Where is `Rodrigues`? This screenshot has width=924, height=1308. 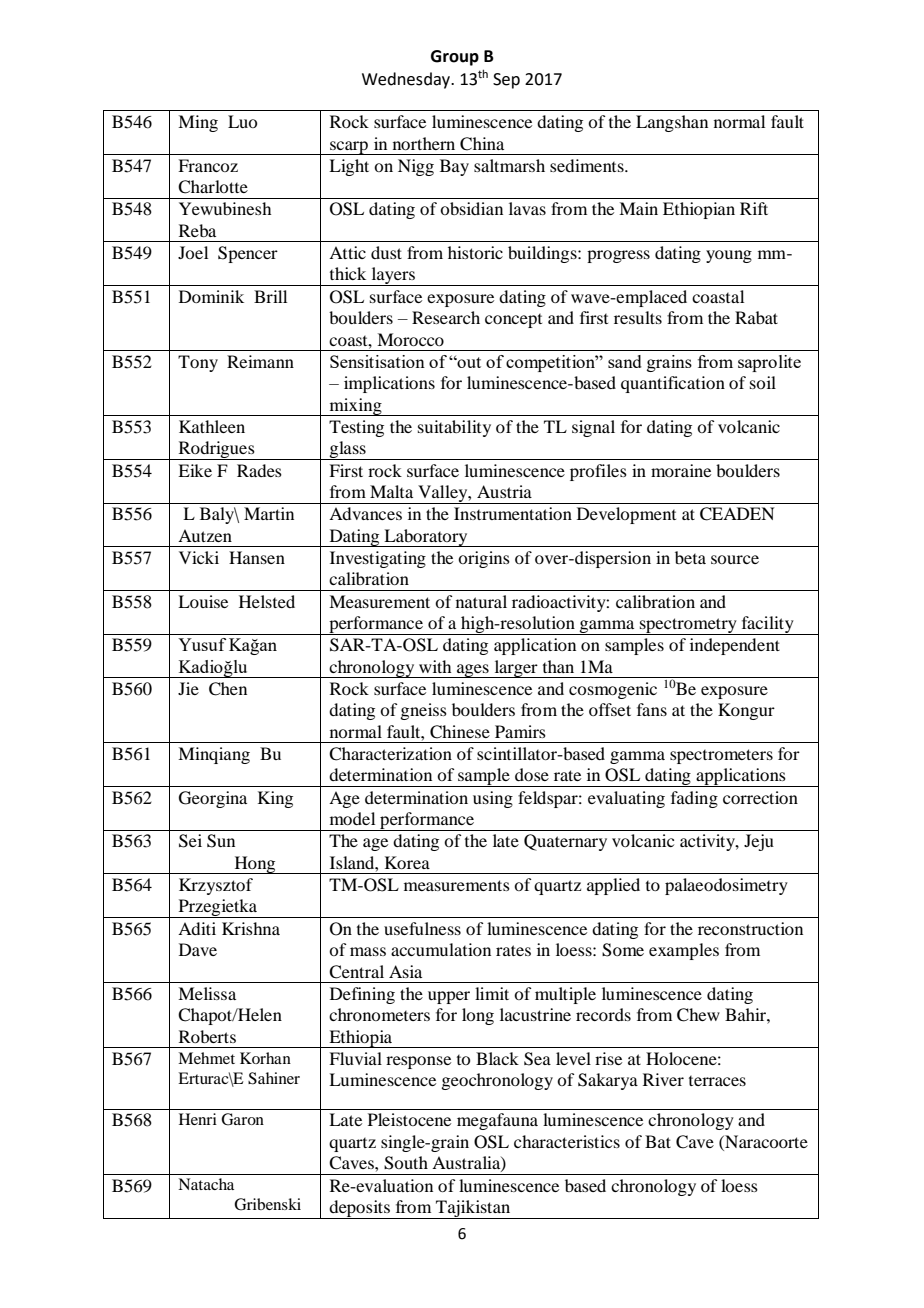
Rodrigues is located at coordinates (216, 450).
